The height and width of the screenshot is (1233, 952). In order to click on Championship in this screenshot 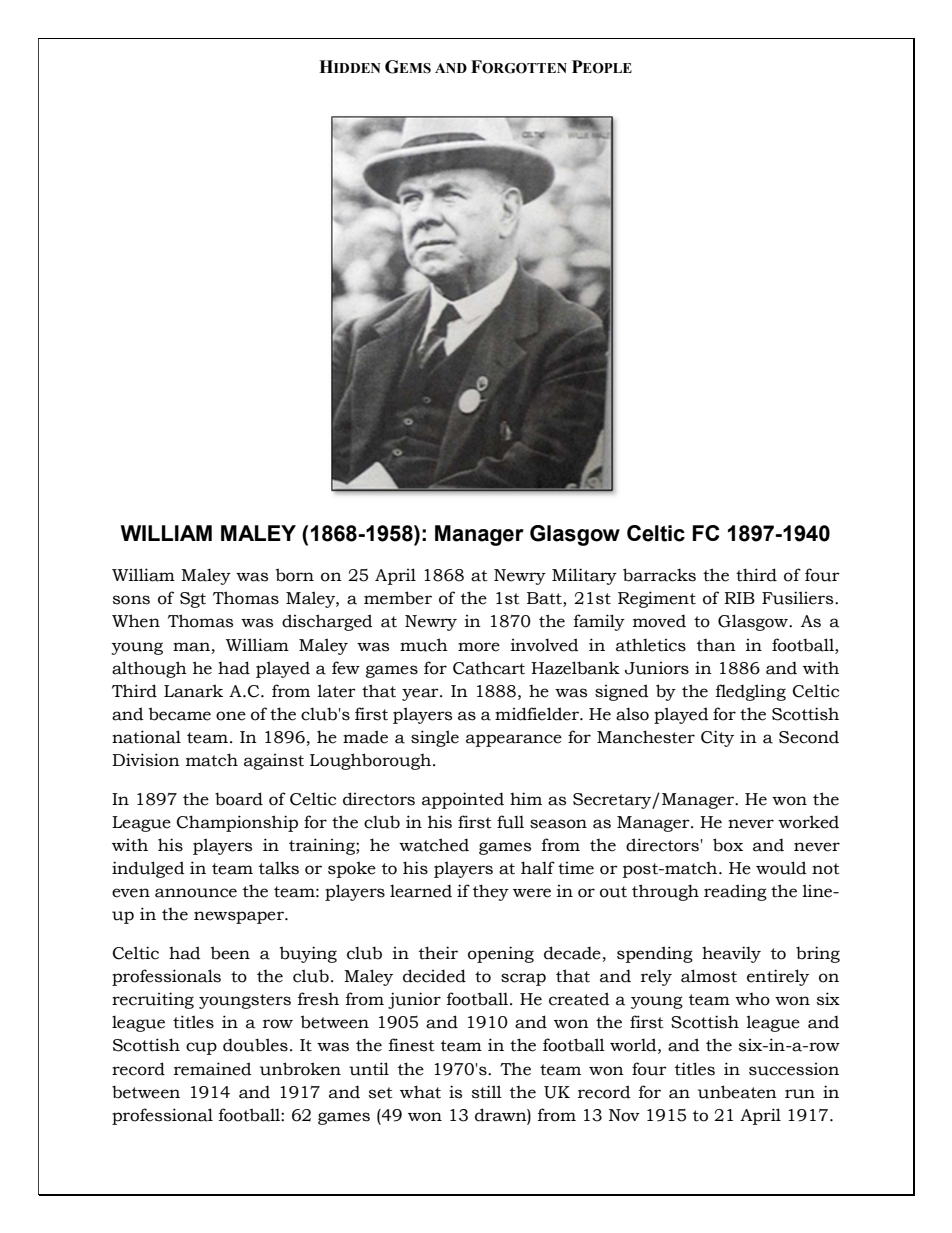, I will do `click(237, 823)`.
